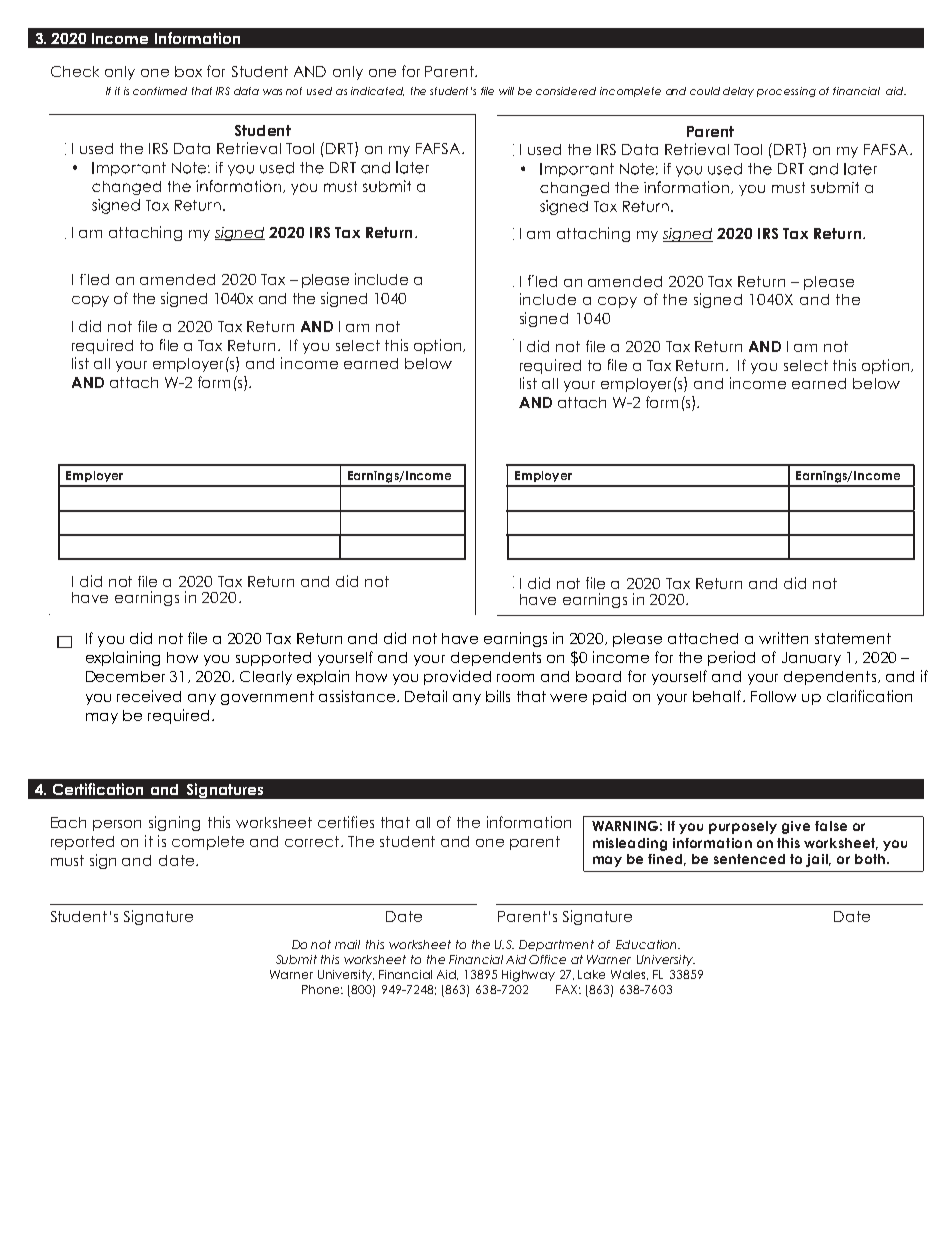  I want to click on Submit, so click(296, 959).
